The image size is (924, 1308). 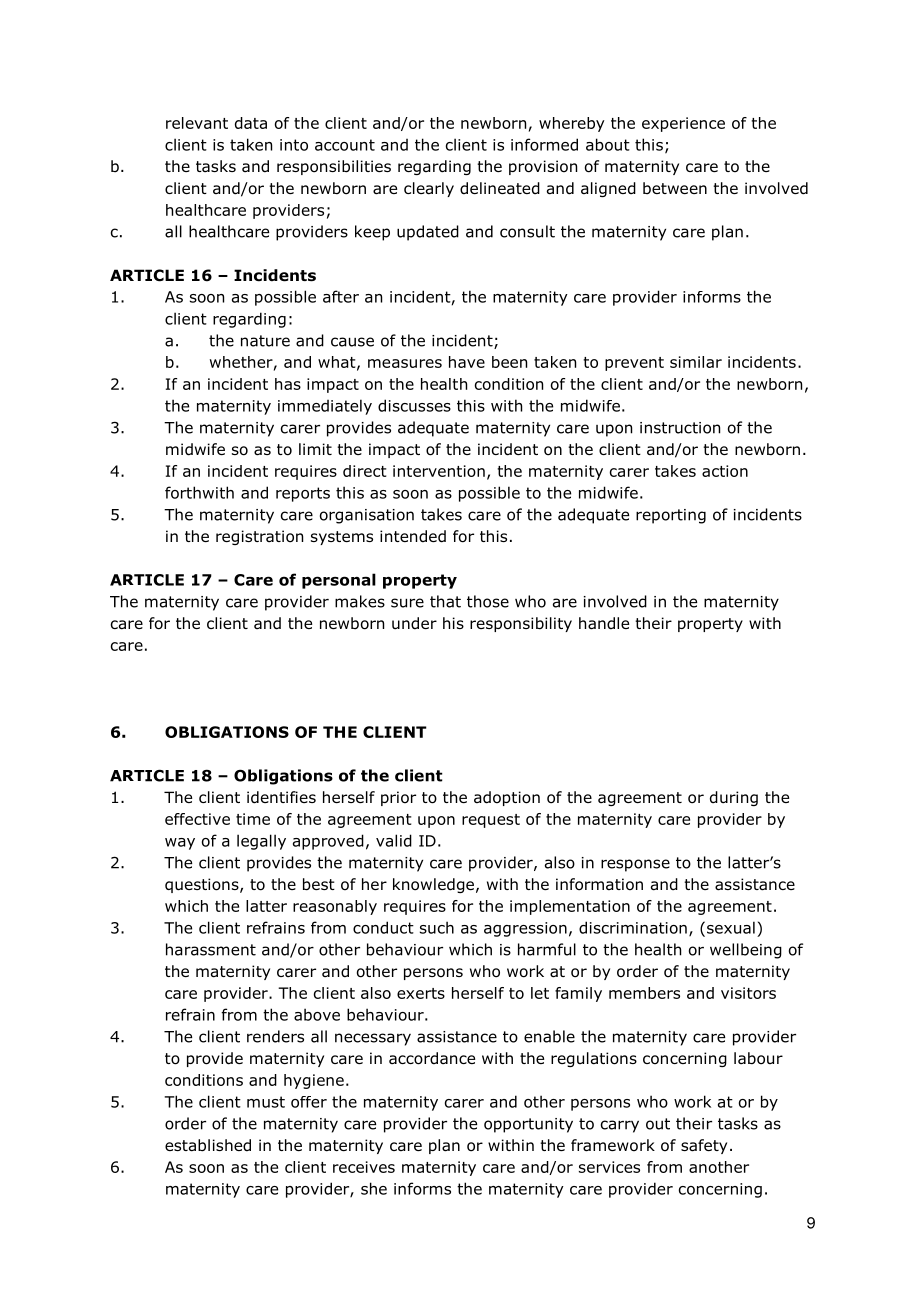 I want to click on have, so click(x=467, y=362).
